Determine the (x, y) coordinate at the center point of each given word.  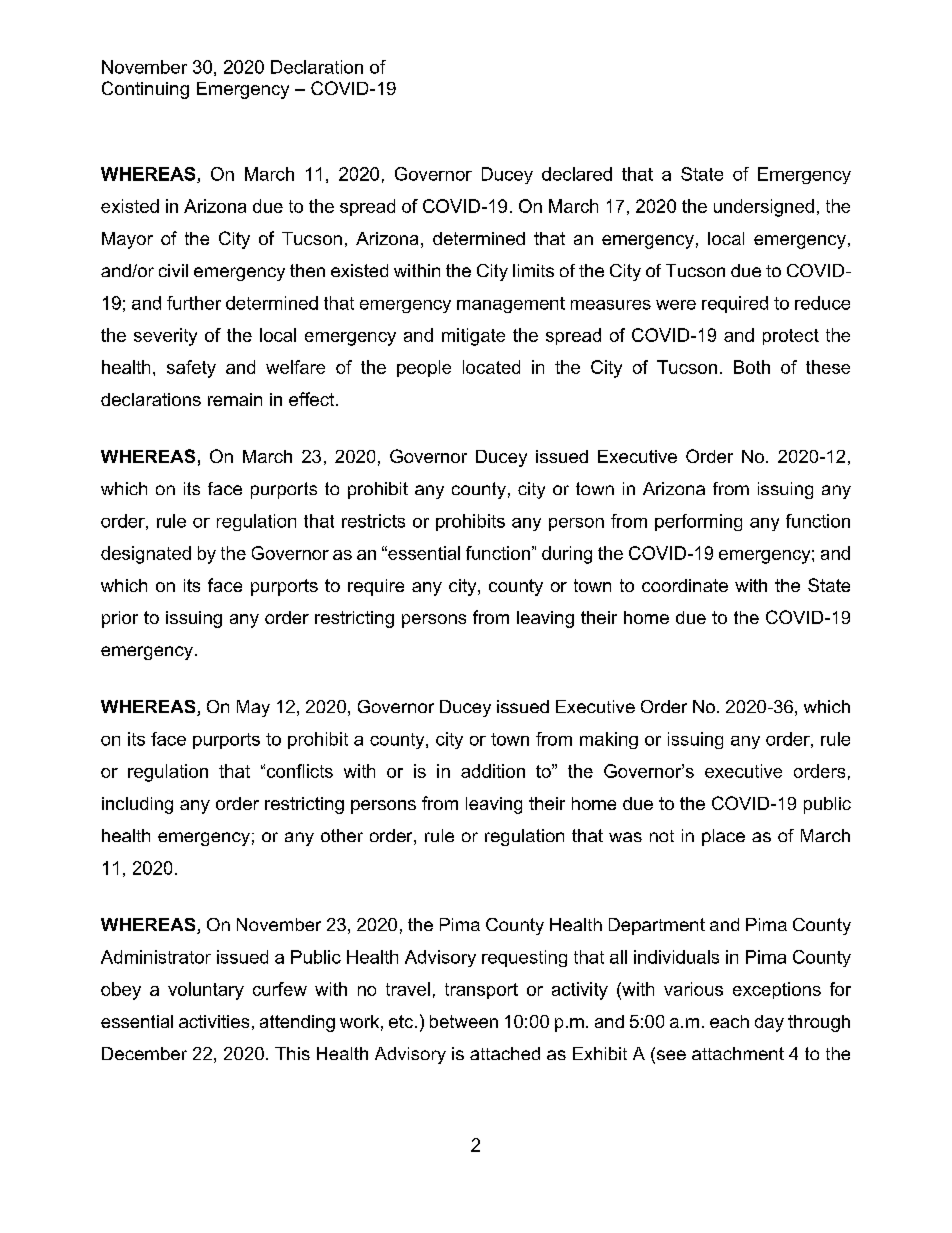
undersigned (764, 208)
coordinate (685, 585)
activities (214, 1021)
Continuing (145, 90)
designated (146, 555)
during (567, 555)
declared (577, 174)
